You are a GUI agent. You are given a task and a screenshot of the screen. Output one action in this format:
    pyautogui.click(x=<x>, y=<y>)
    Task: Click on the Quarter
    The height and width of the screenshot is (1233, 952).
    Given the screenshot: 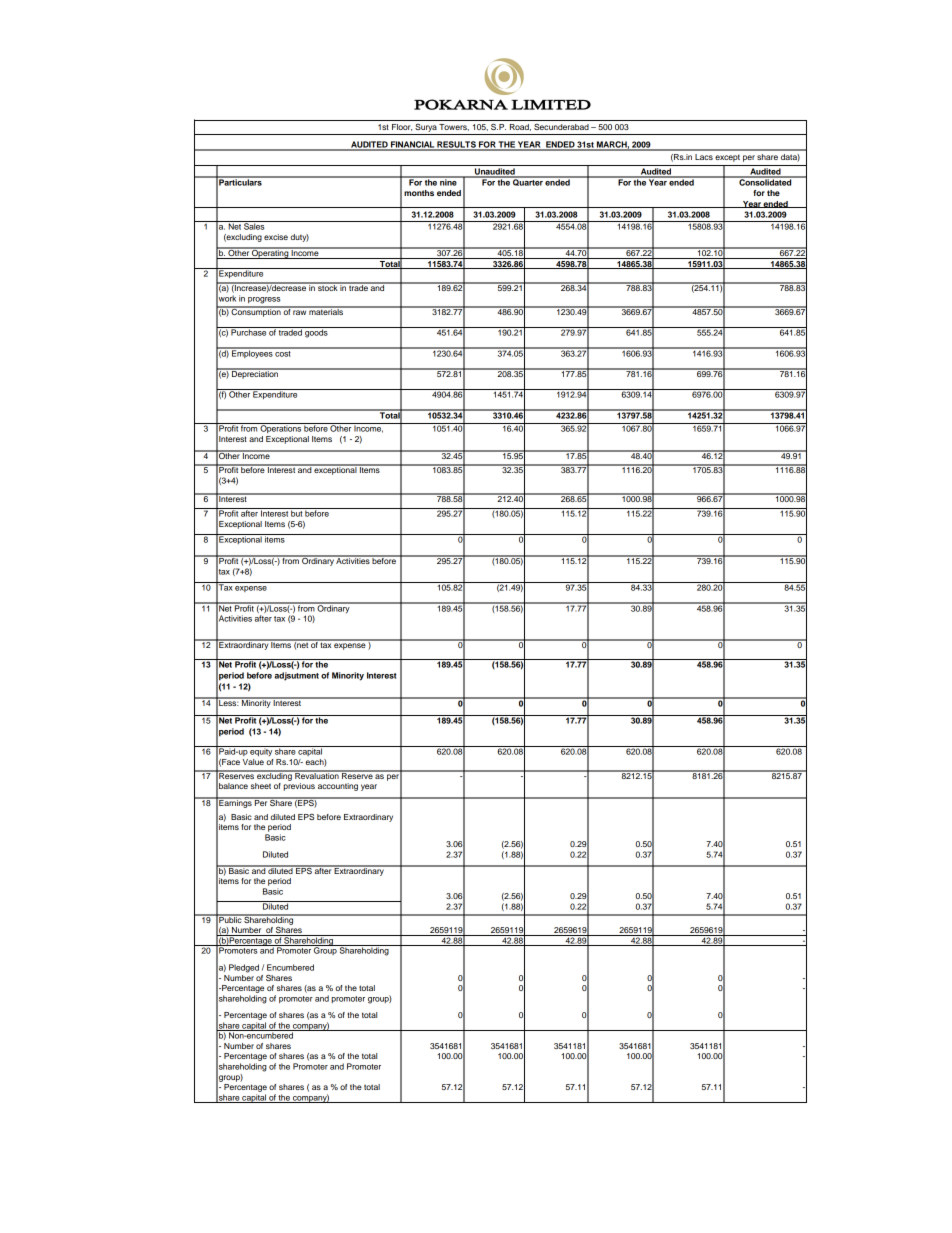 What is the action you would take?
    pyautogui.click(x=528, y=181)
